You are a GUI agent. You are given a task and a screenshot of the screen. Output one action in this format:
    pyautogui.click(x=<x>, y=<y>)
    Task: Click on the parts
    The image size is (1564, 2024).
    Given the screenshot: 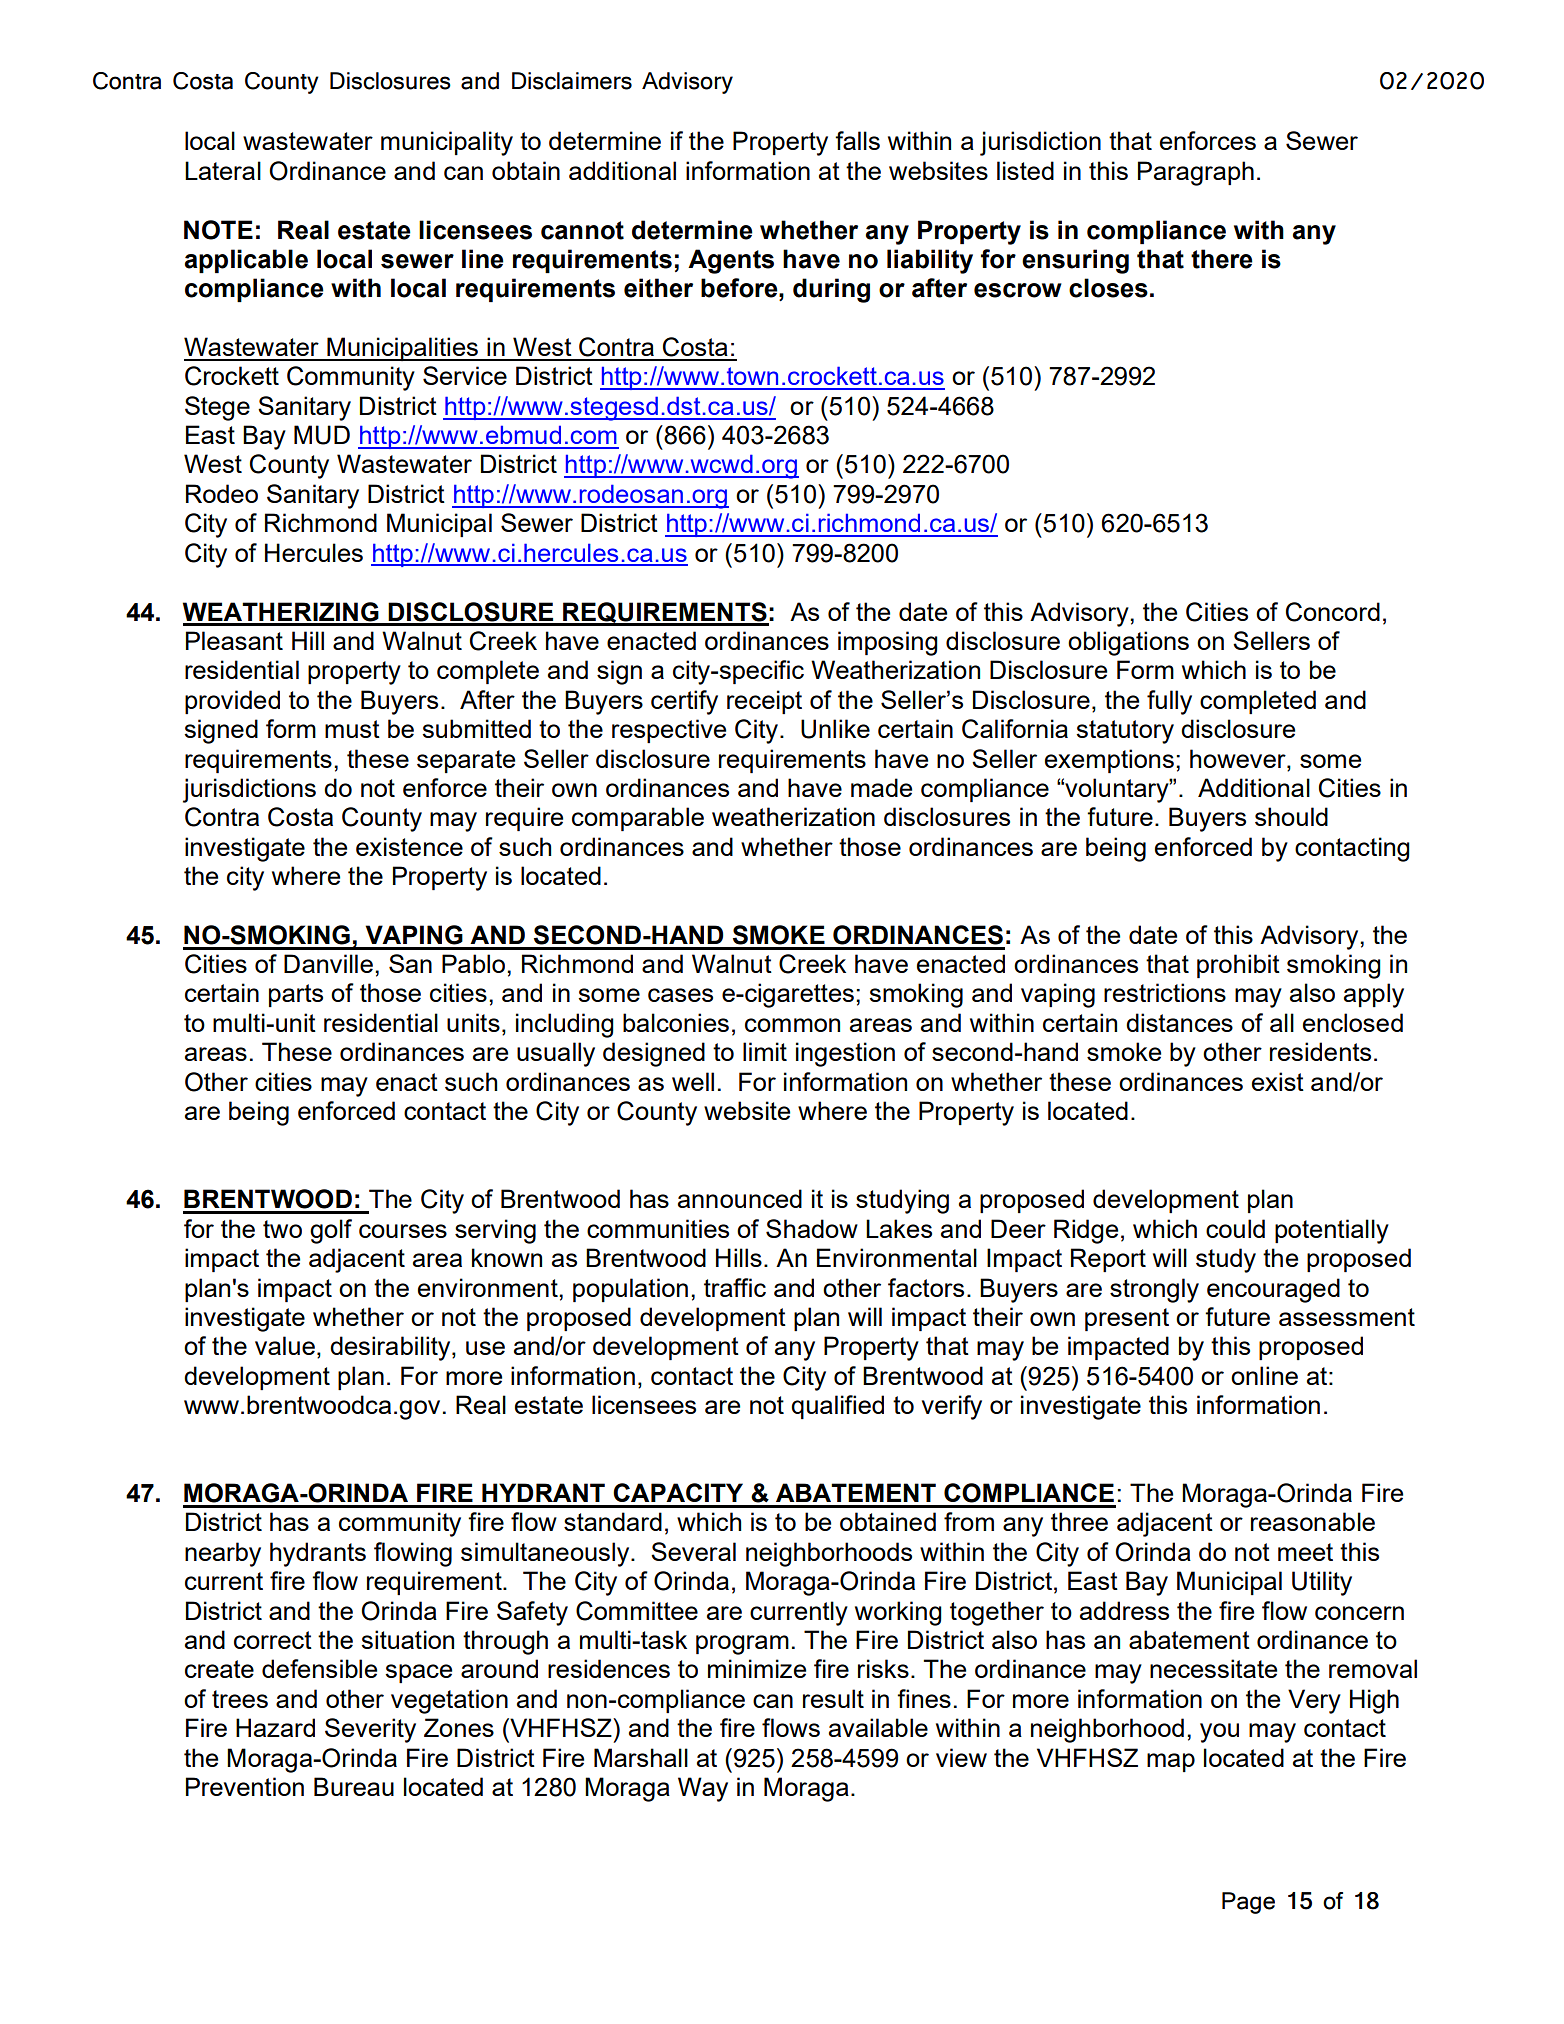 What is the action you would take?
    pyautogui.click(x=296, y=995)
